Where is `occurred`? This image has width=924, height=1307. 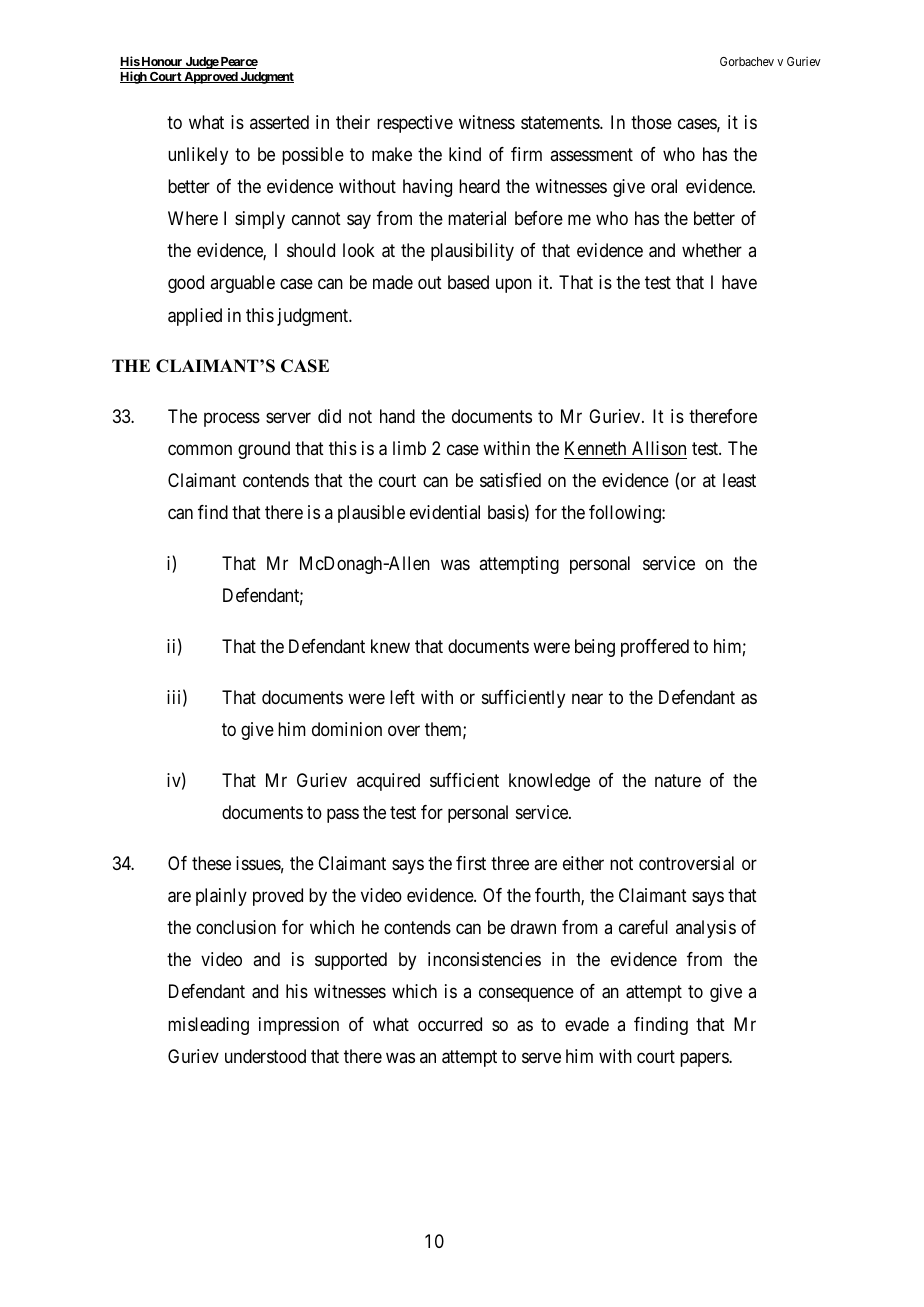
occurred is located at coordinates (450, 1024).
